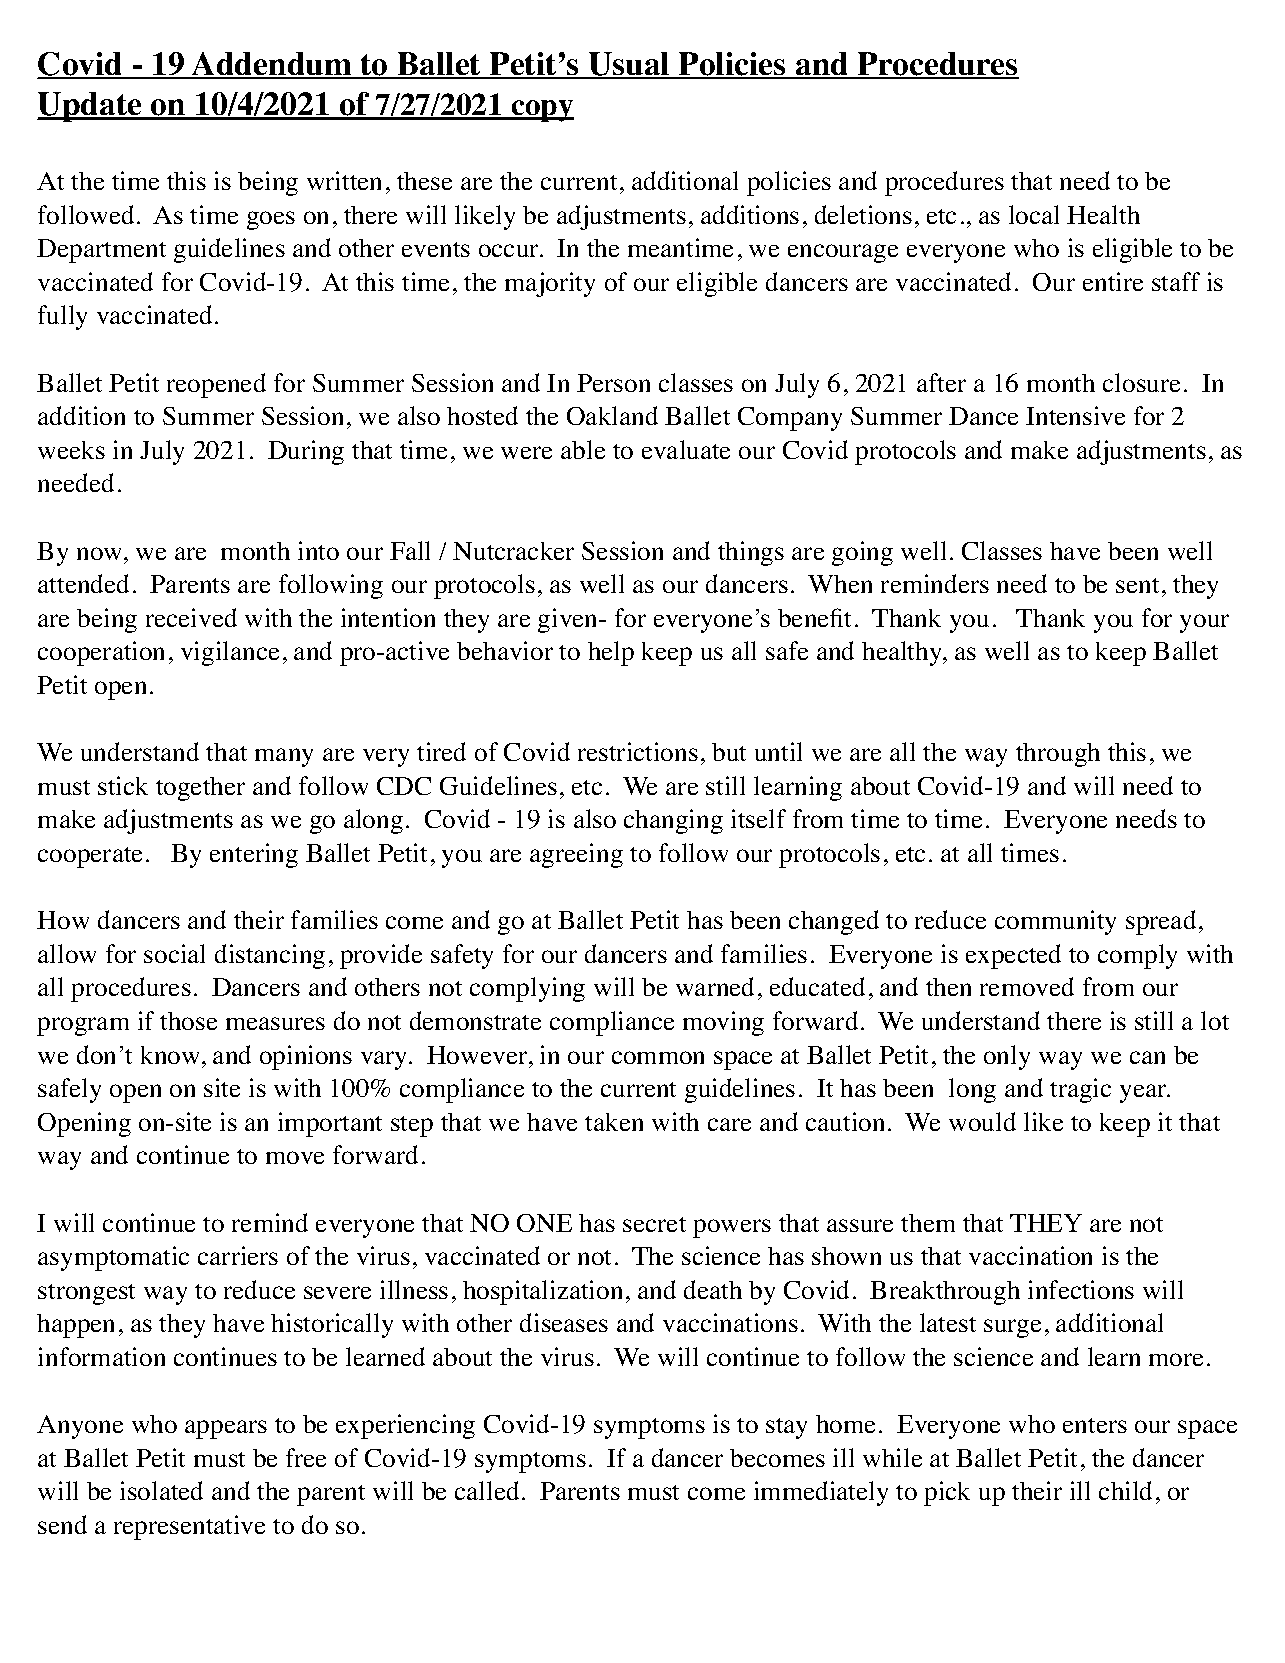  What do you see at coordinates (629, 65) in the image?
I see `Usual` at bounding box center [629, 65].
